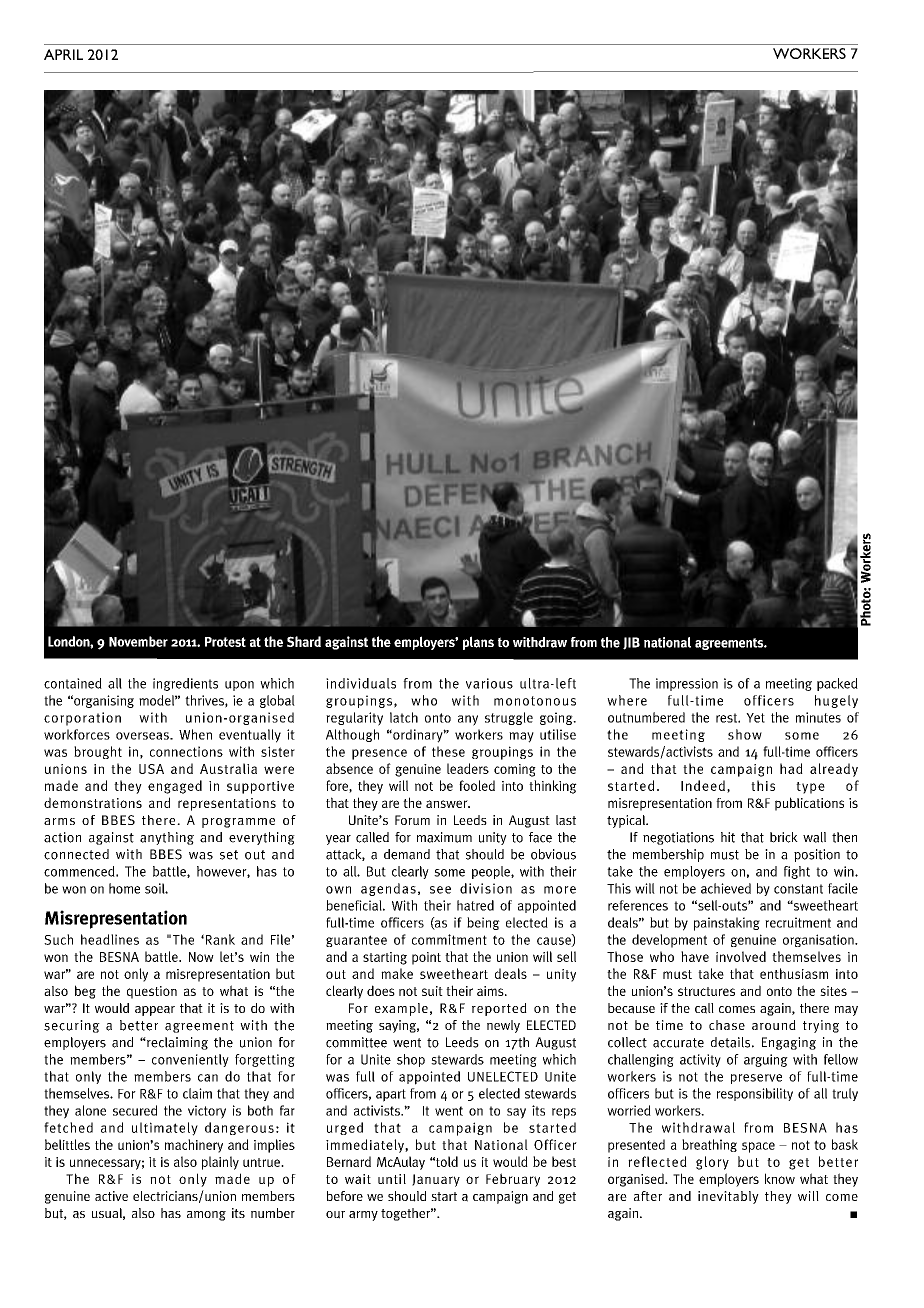 This document has height=1308, width=924. I want to click on January, so click(436, 1180).
